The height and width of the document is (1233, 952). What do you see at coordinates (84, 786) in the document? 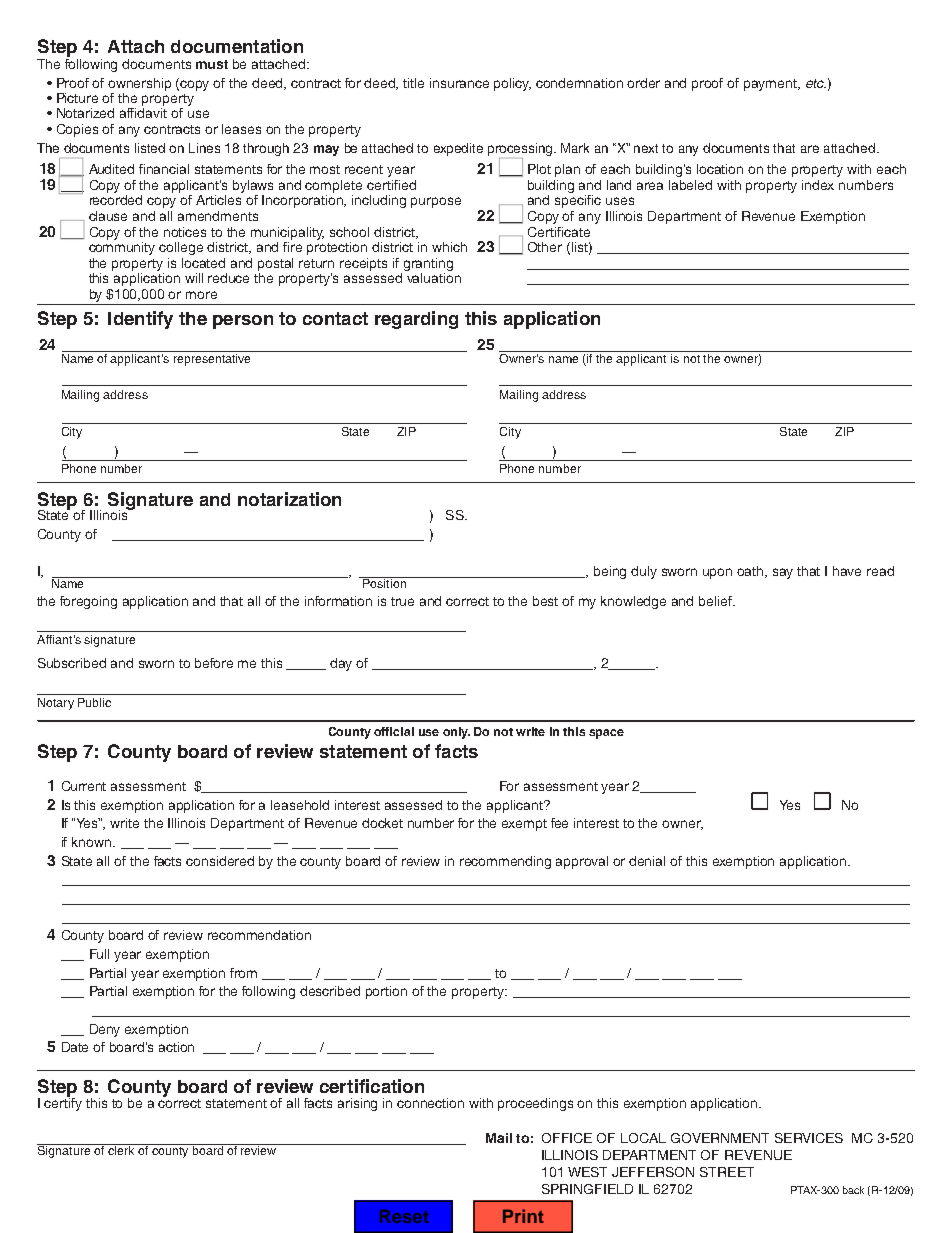
I see `Current` at bounding box center [84, 786].
